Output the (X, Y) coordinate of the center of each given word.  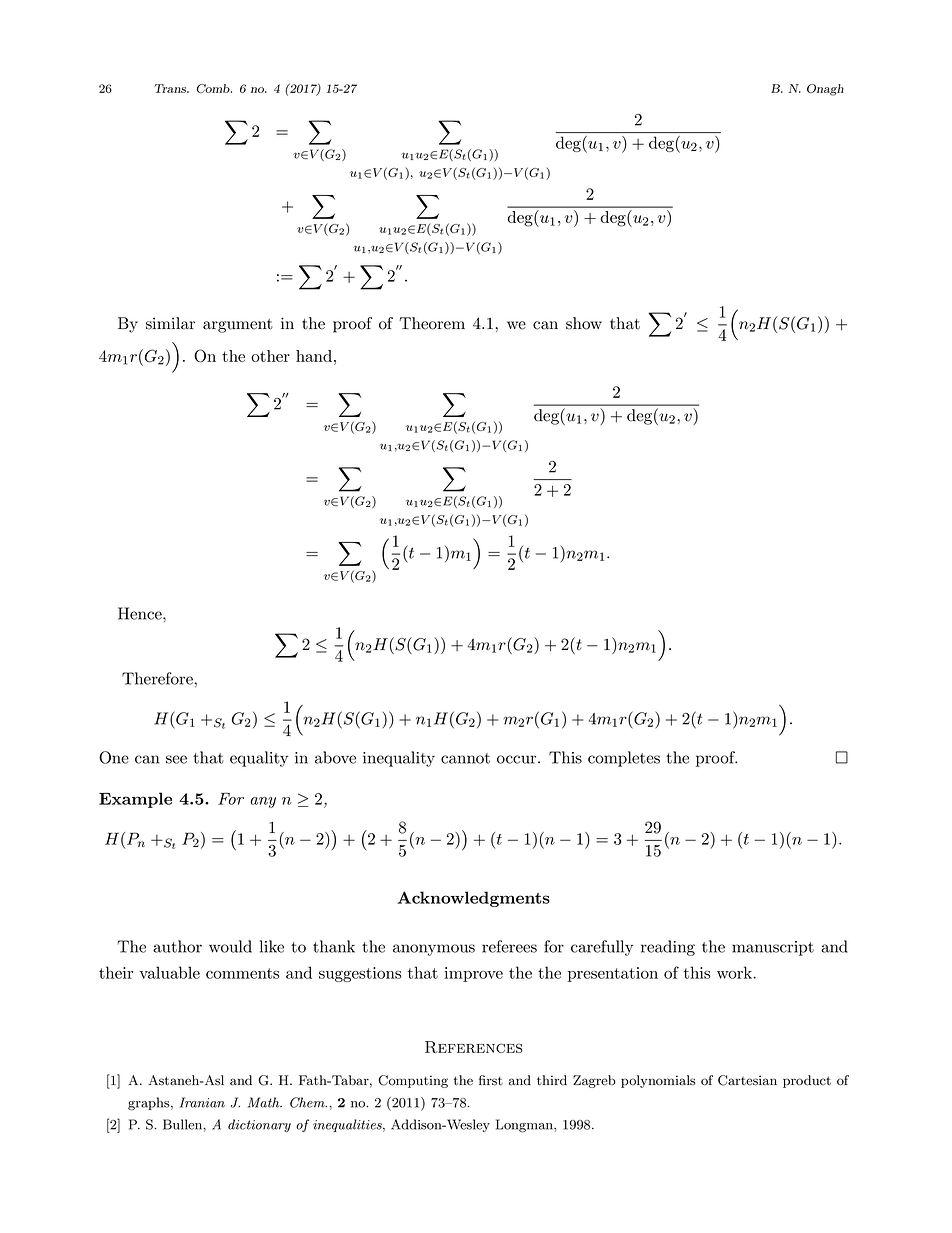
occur (516, 759)
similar (170, 323)
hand (314, 356)
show (584, 323)
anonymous (434, 950)
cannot (465, 758)
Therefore (158, 678)
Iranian (202, 1102)
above (335, 757)
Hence (141, 613)
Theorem (432, 323)
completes (624, 759)
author (177, 946)
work (735, 972)
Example (135, 800)
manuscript (773, 948)
